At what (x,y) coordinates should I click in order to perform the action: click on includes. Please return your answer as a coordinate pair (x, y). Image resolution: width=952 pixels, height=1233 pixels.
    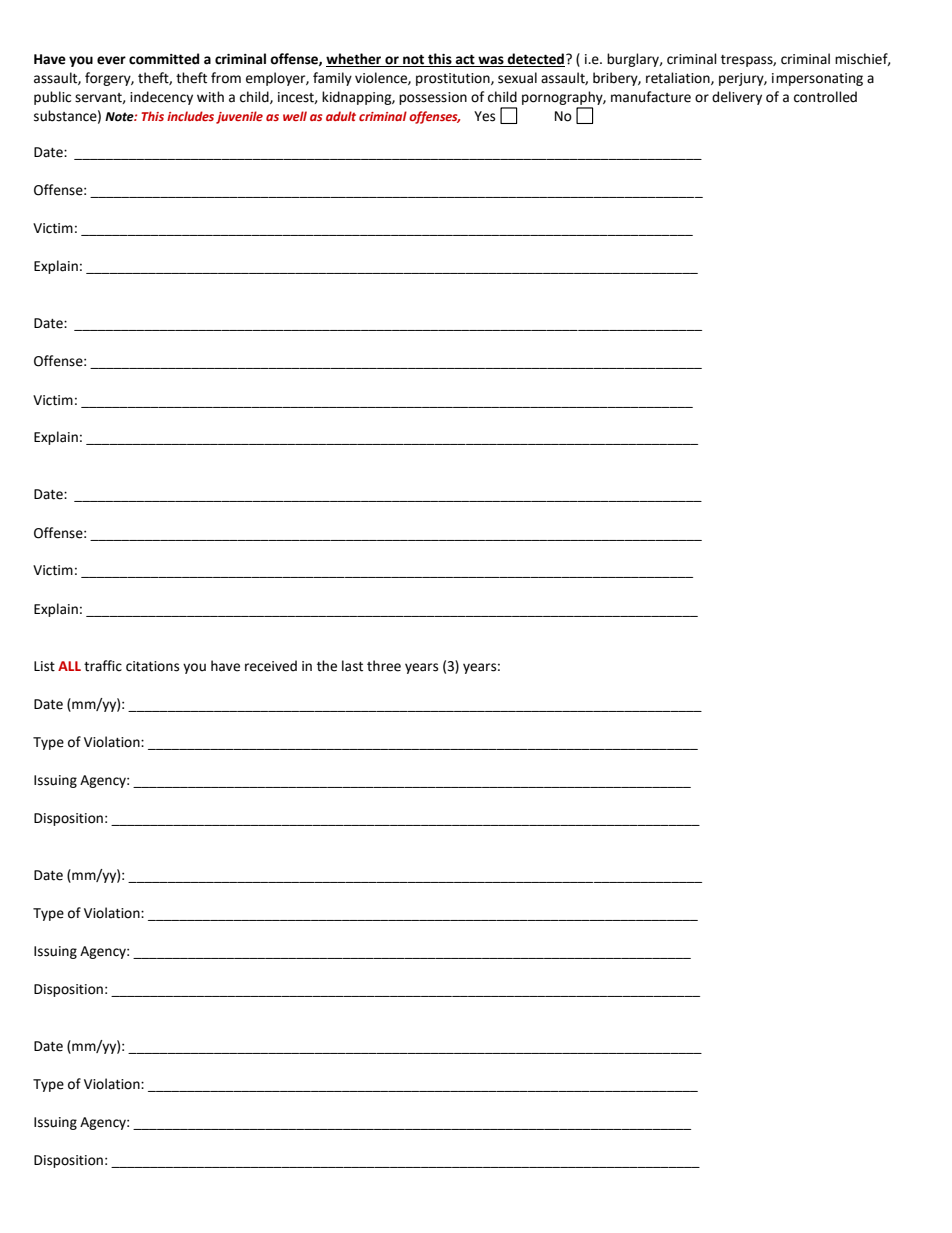
    Looking at the image, I should click on (190, 116).
